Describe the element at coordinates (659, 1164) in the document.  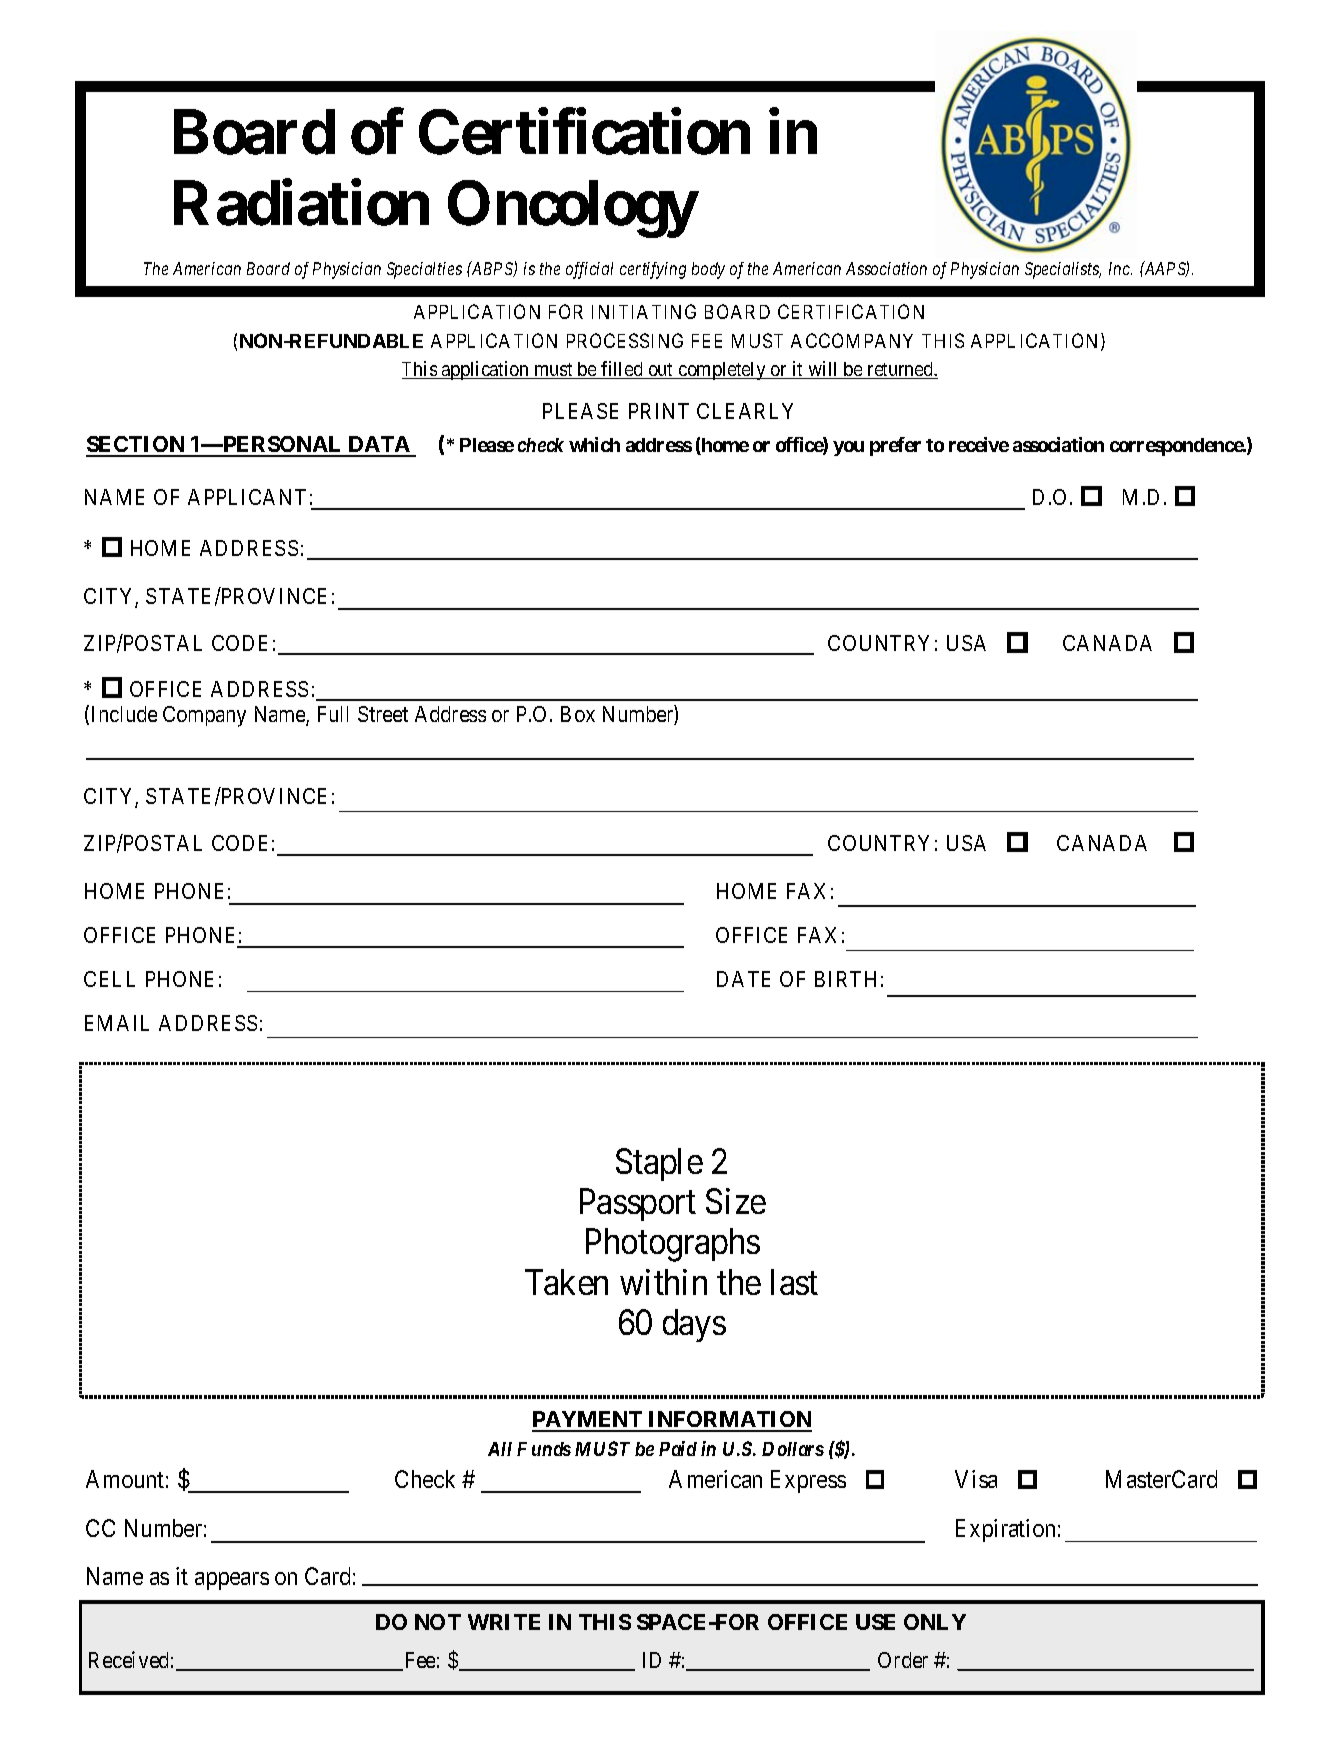
I see `Staple` at that location.
